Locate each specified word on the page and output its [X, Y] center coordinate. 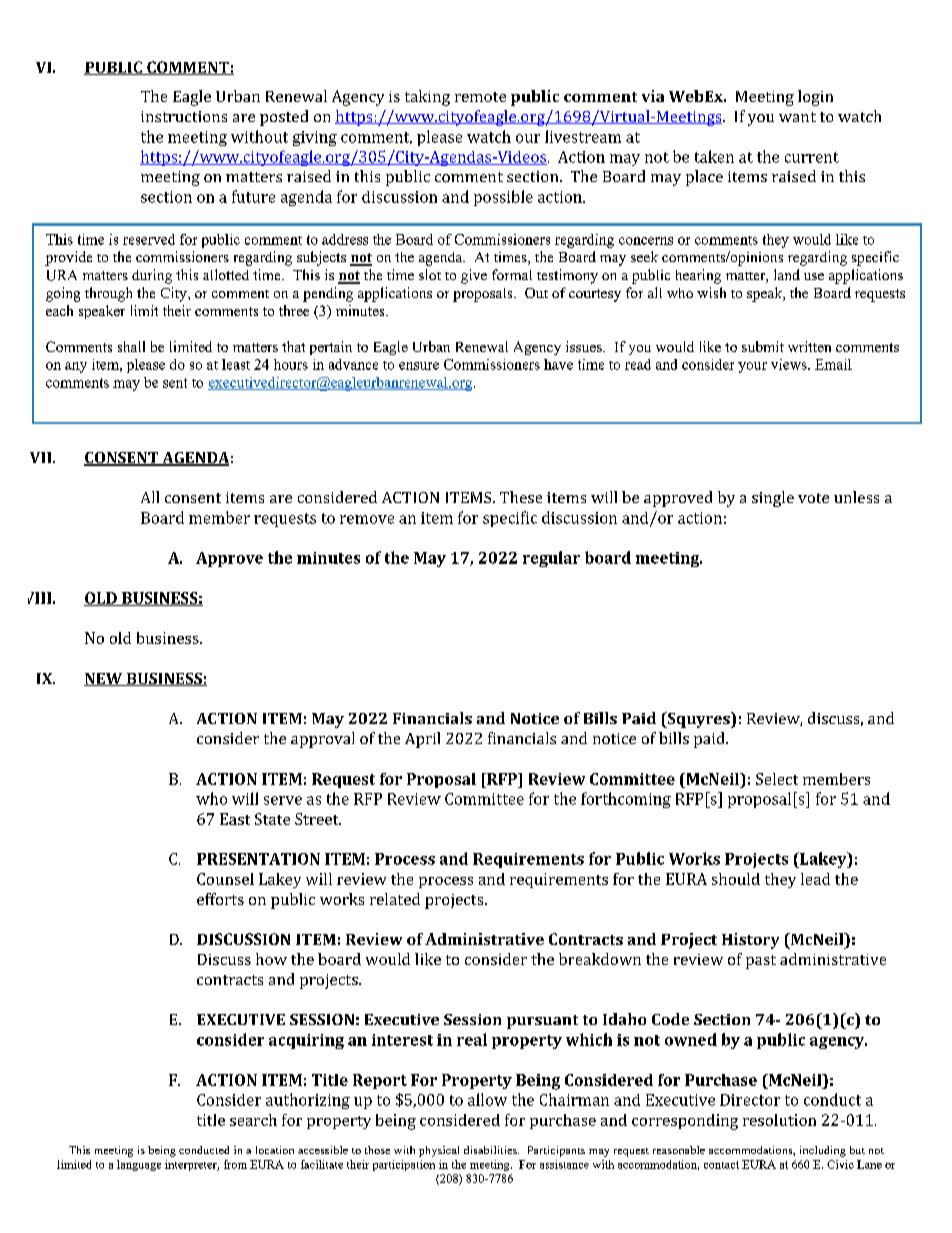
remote [480, 97]
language [139, 1165]
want [797, 117]
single [773, 499]
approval [322, 740]
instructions [184, 116]
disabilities [491, 1150]
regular [551, 559]
